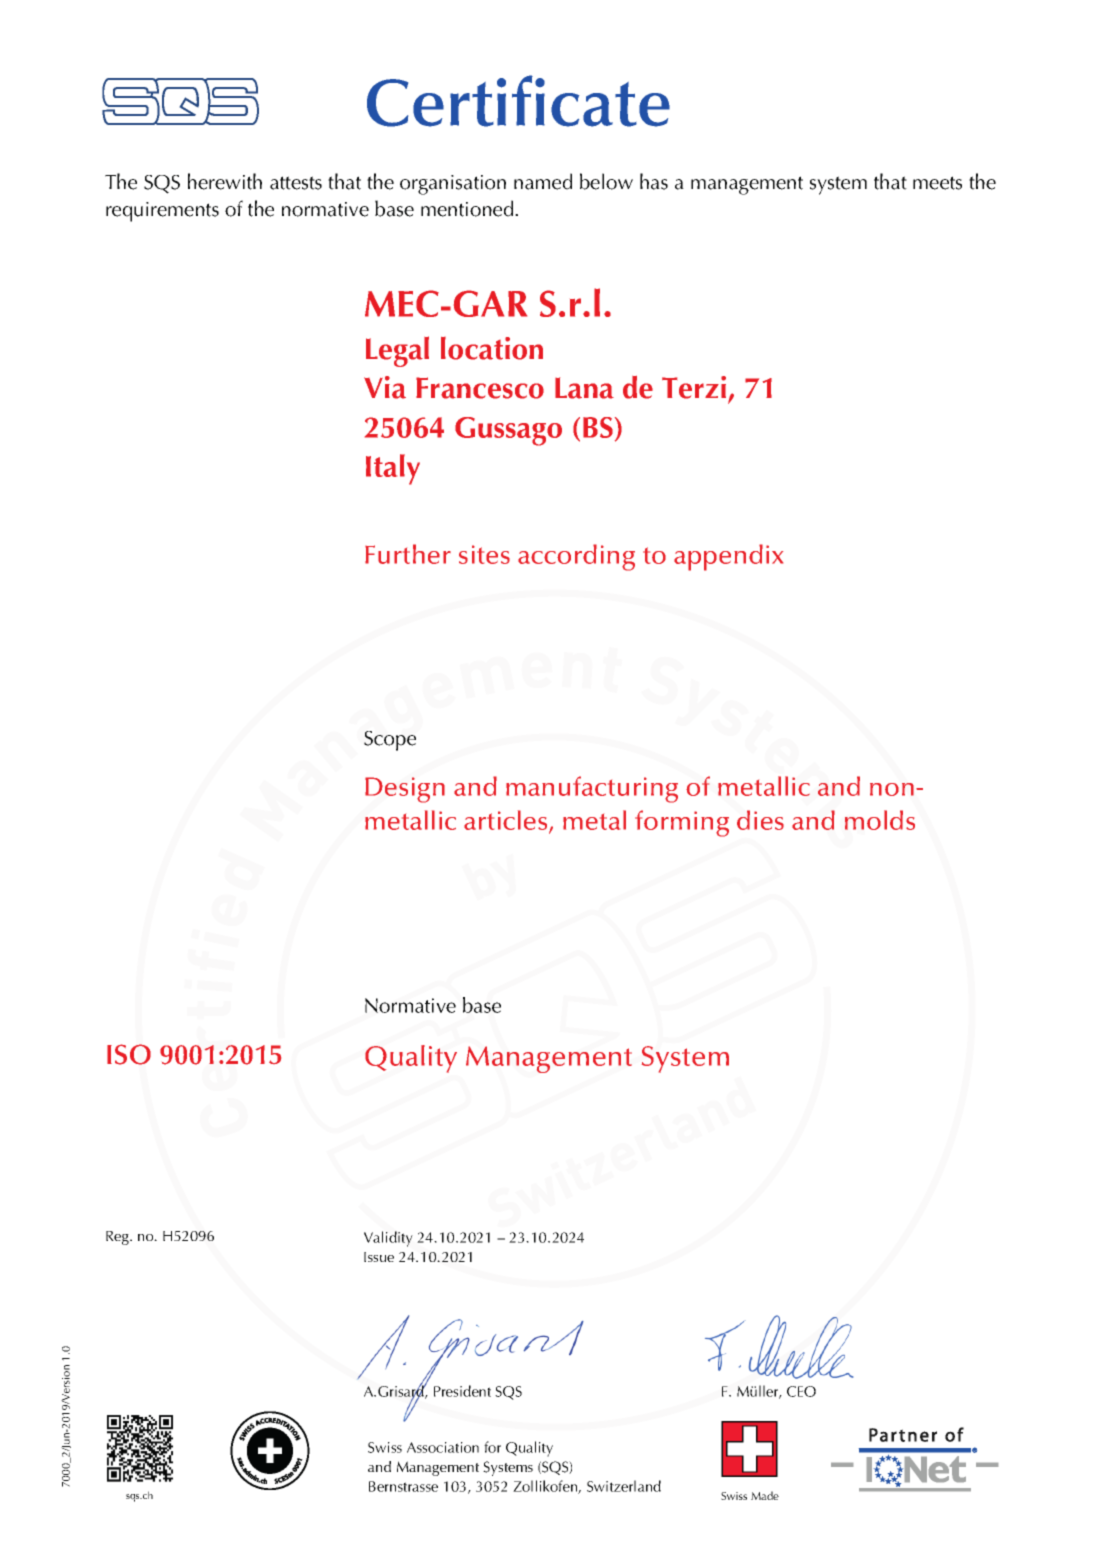  What do you see at coordinates (880, 820) in the screenshot?
I see `molds` at bounding box center [880, 820].
